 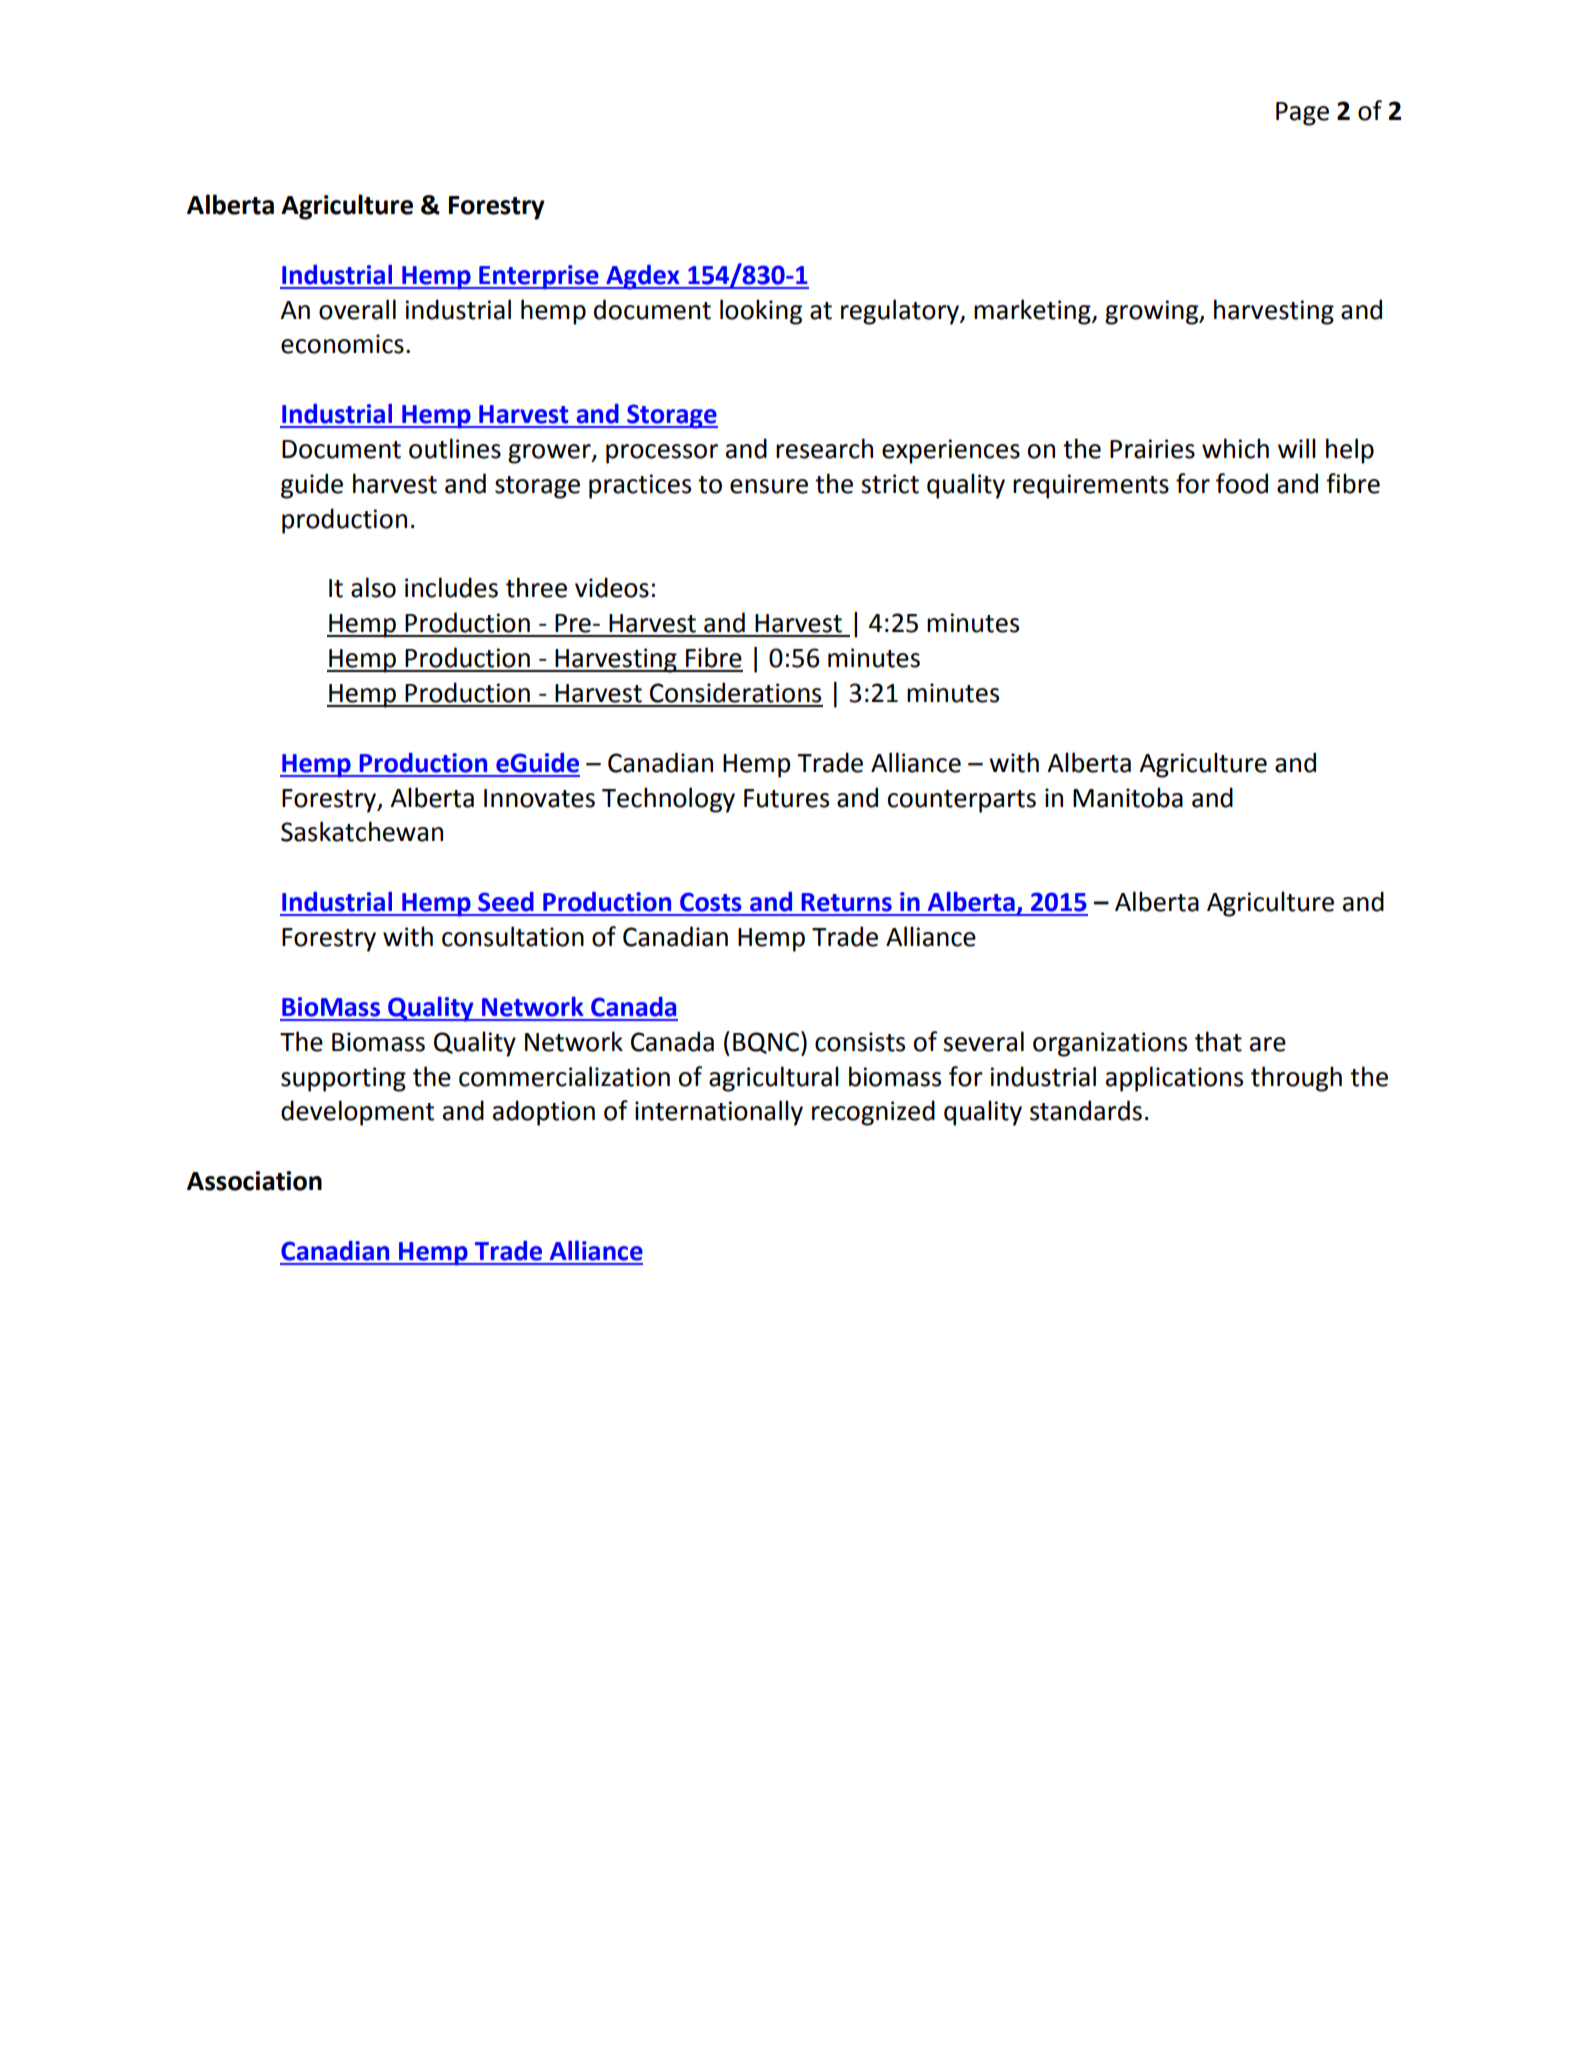 I want to click on Saskatchewan, so click(x=362, y=831).
